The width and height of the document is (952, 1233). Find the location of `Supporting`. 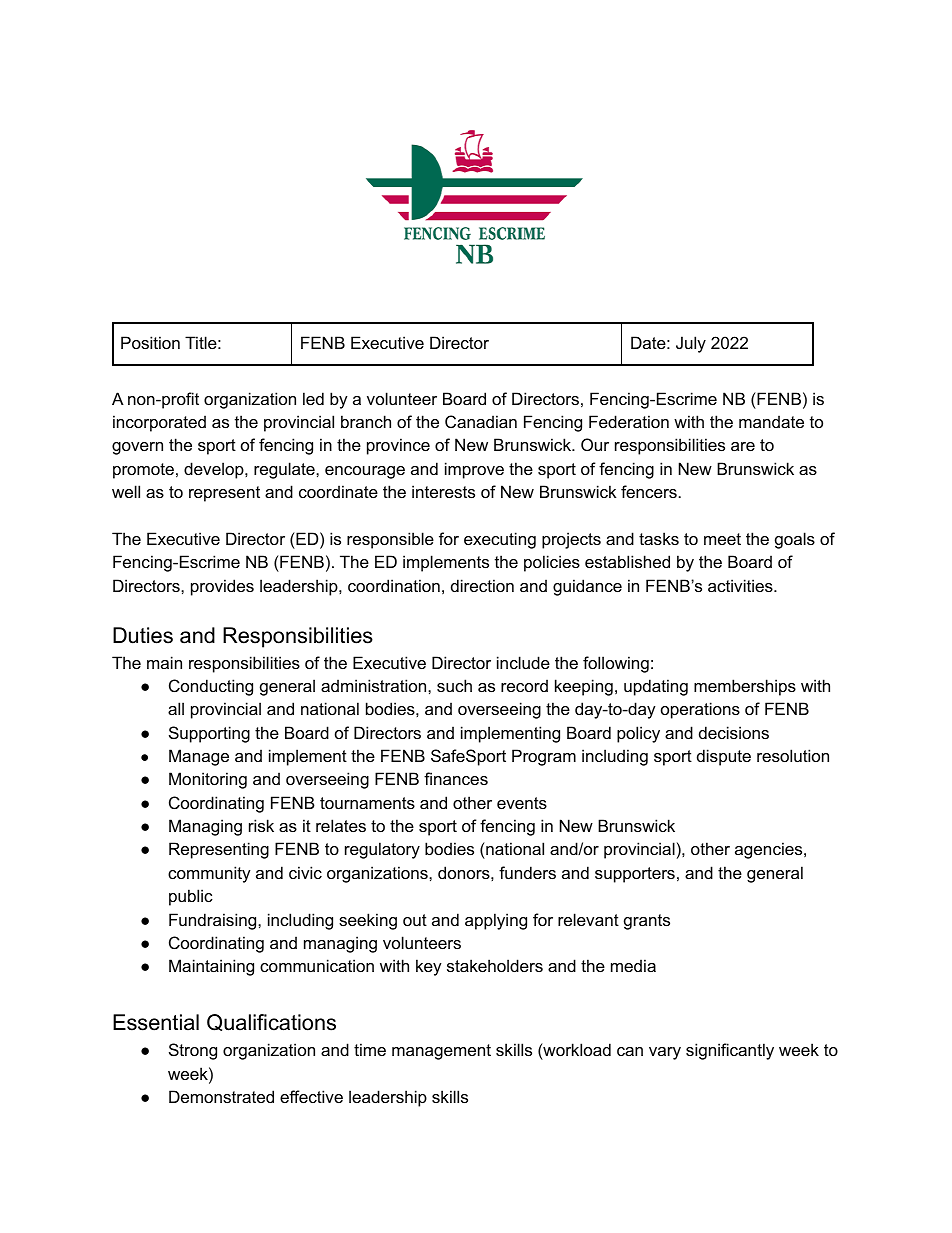

Supporting is located at coordinates (209, 734).
